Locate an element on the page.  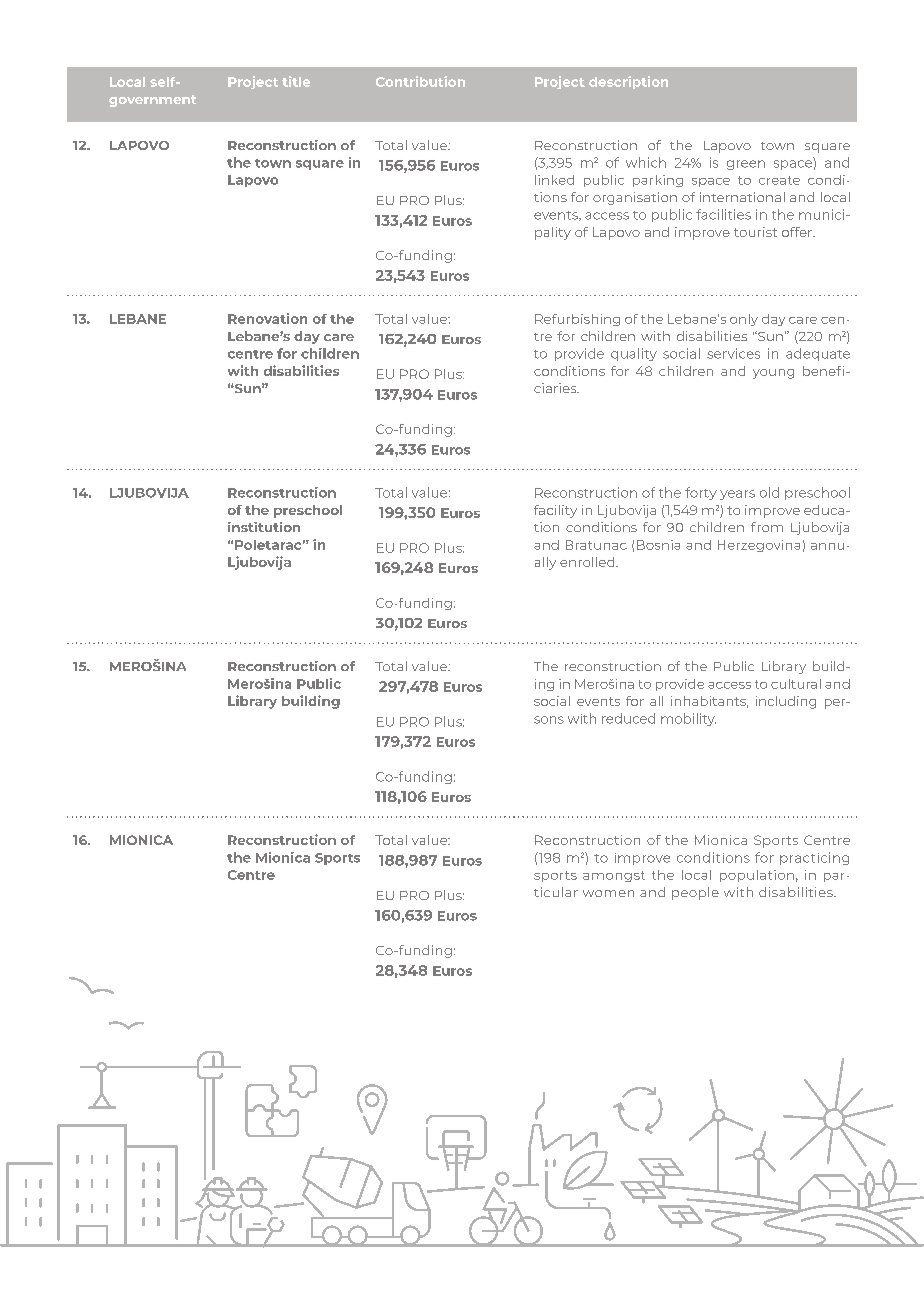
green is located at coordinates (746, 165).
